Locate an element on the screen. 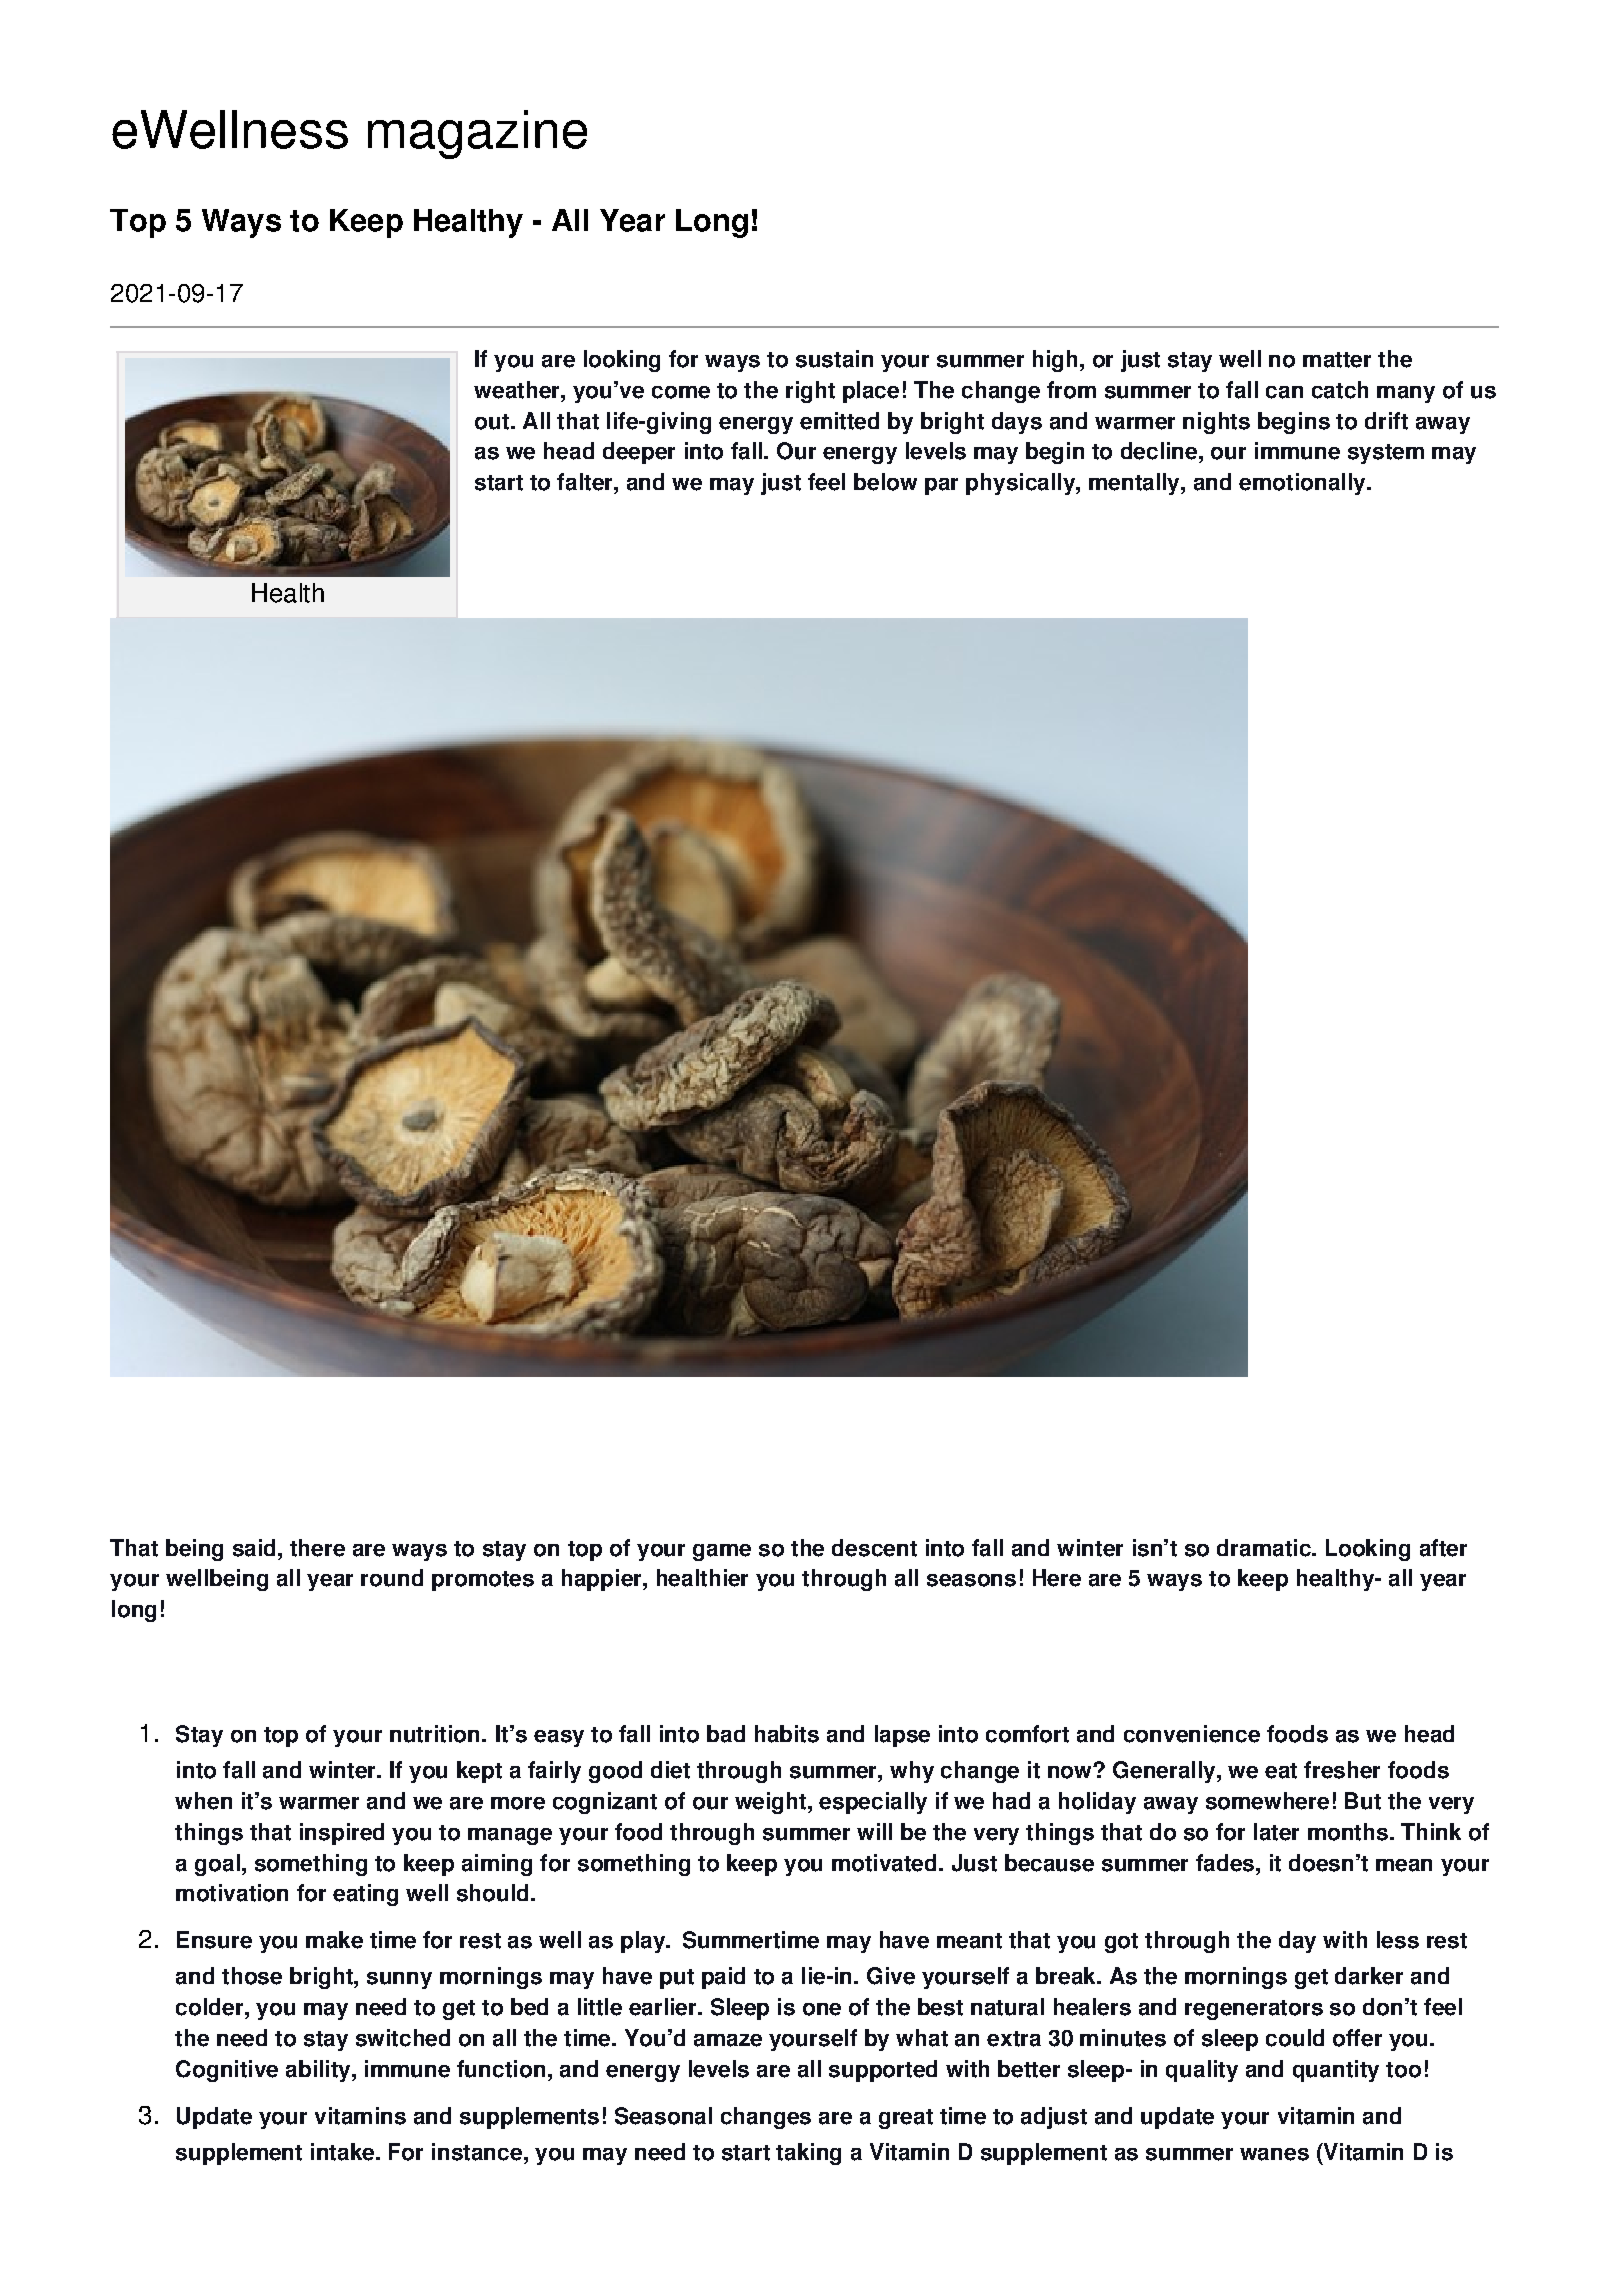 The image size is (1610, 2278). dramatic is located at coordinates (1265, 1548).
